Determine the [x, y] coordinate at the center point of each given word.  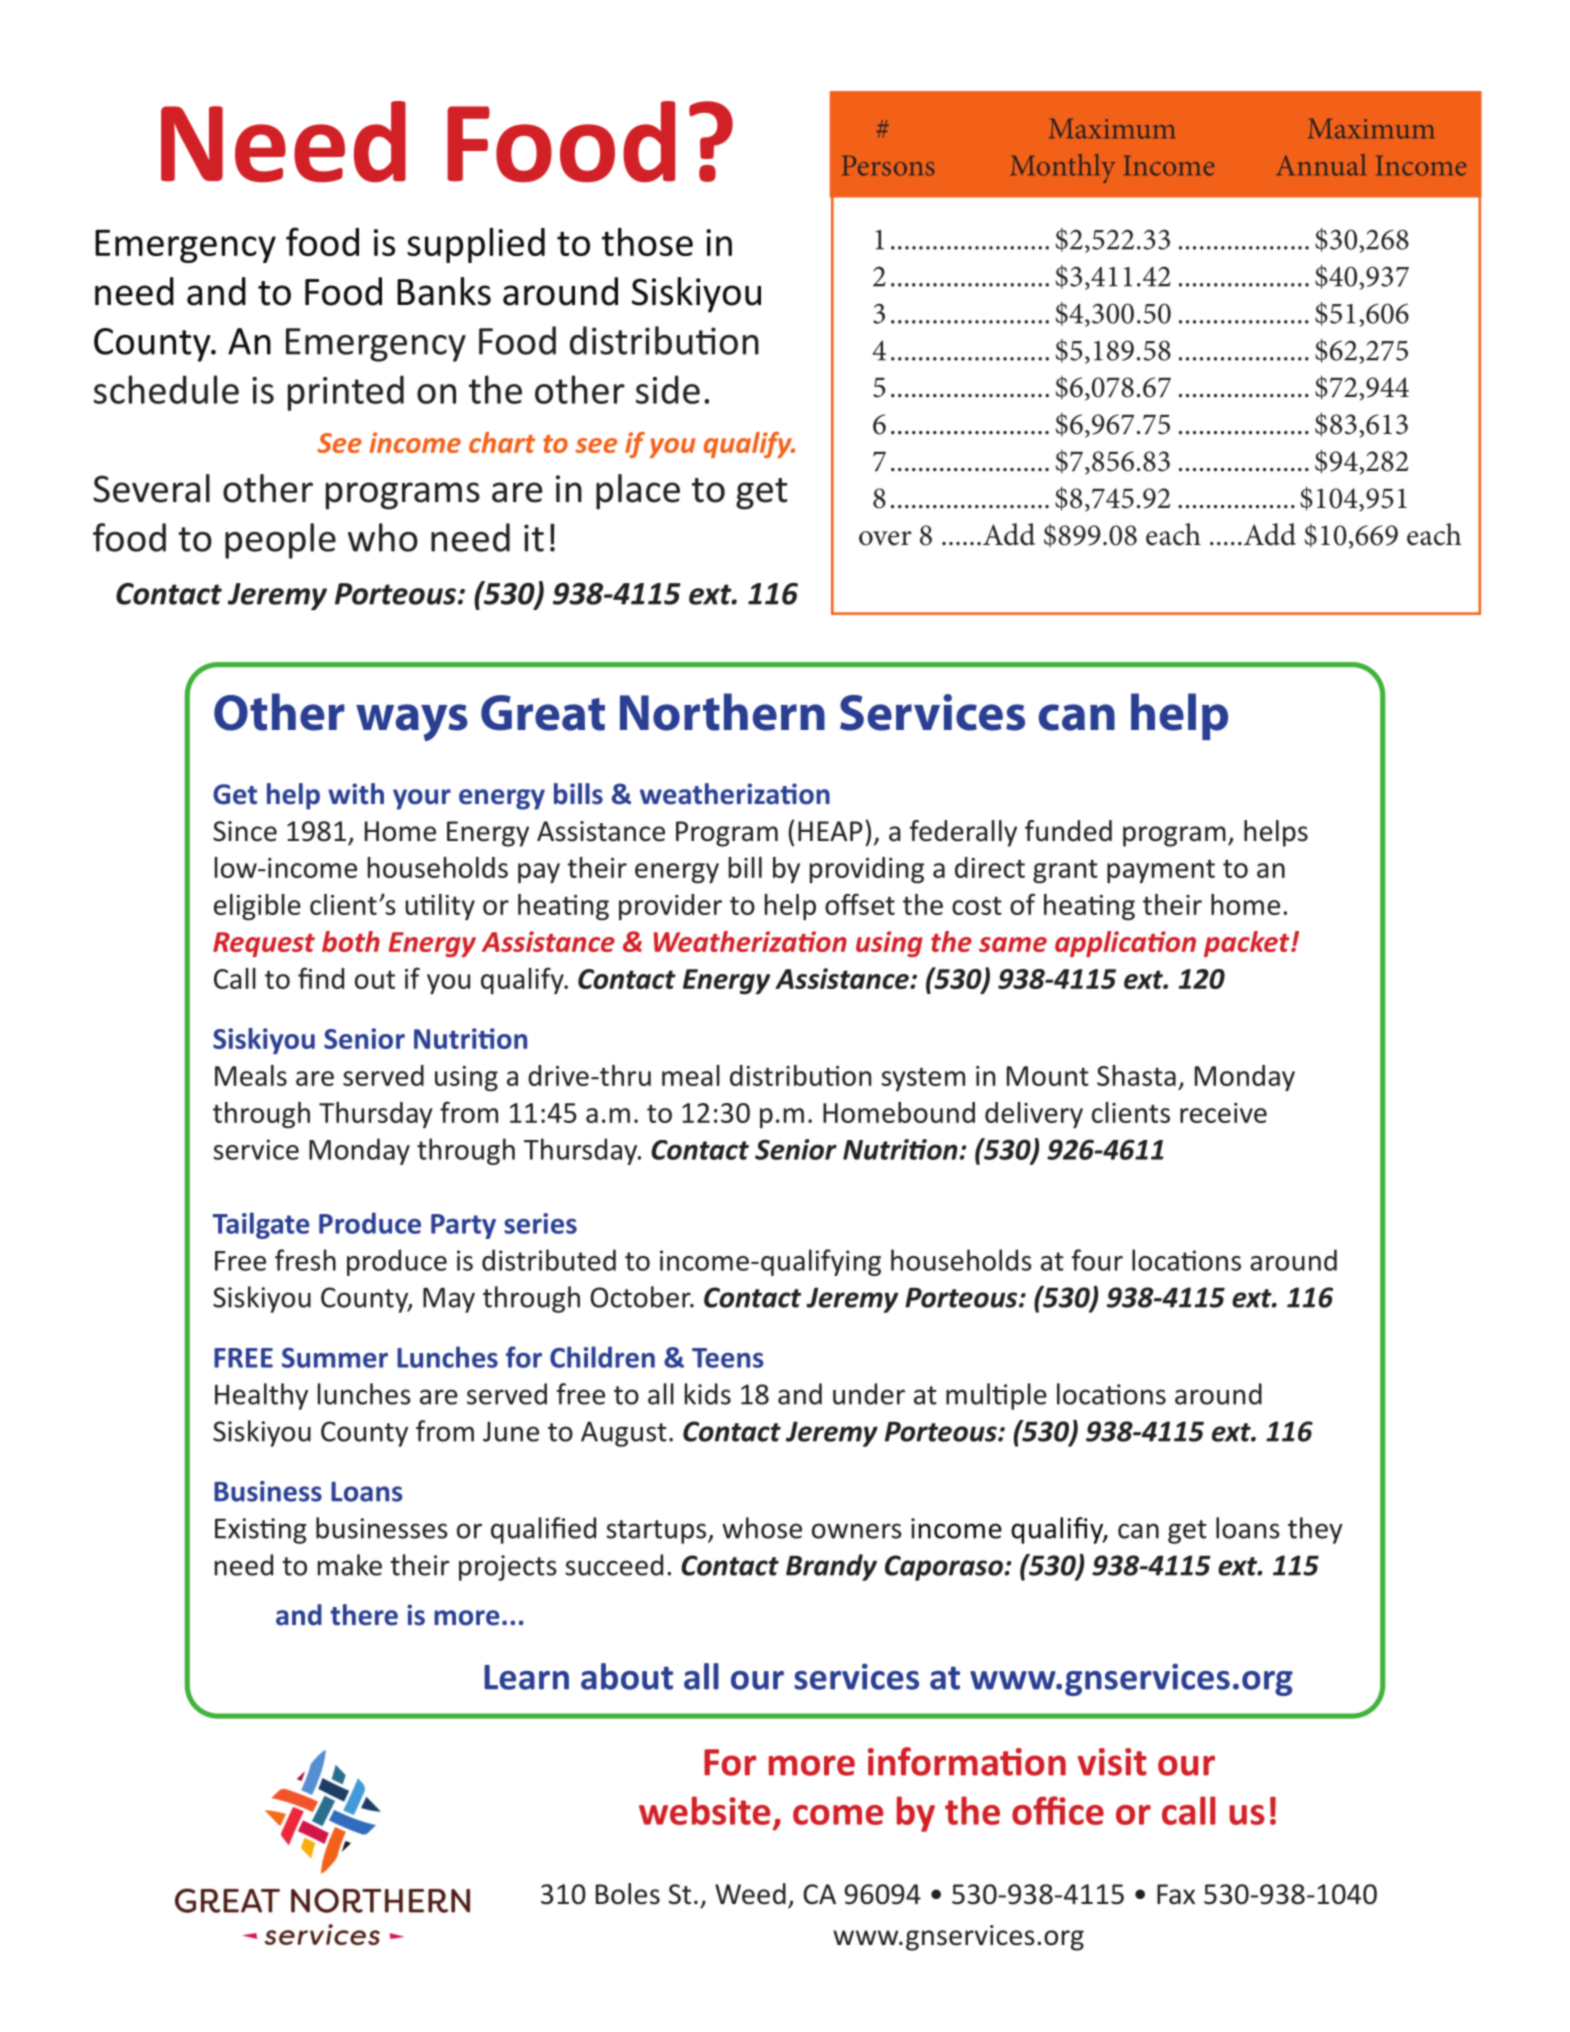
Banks [444, 291]
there [364, 1615]
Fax [1176, 1894]
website [704, 1810]
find [321, 978]
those [647, 242]
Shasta [1136, 1075]
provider [670, 907]
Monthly [1063, 168]
